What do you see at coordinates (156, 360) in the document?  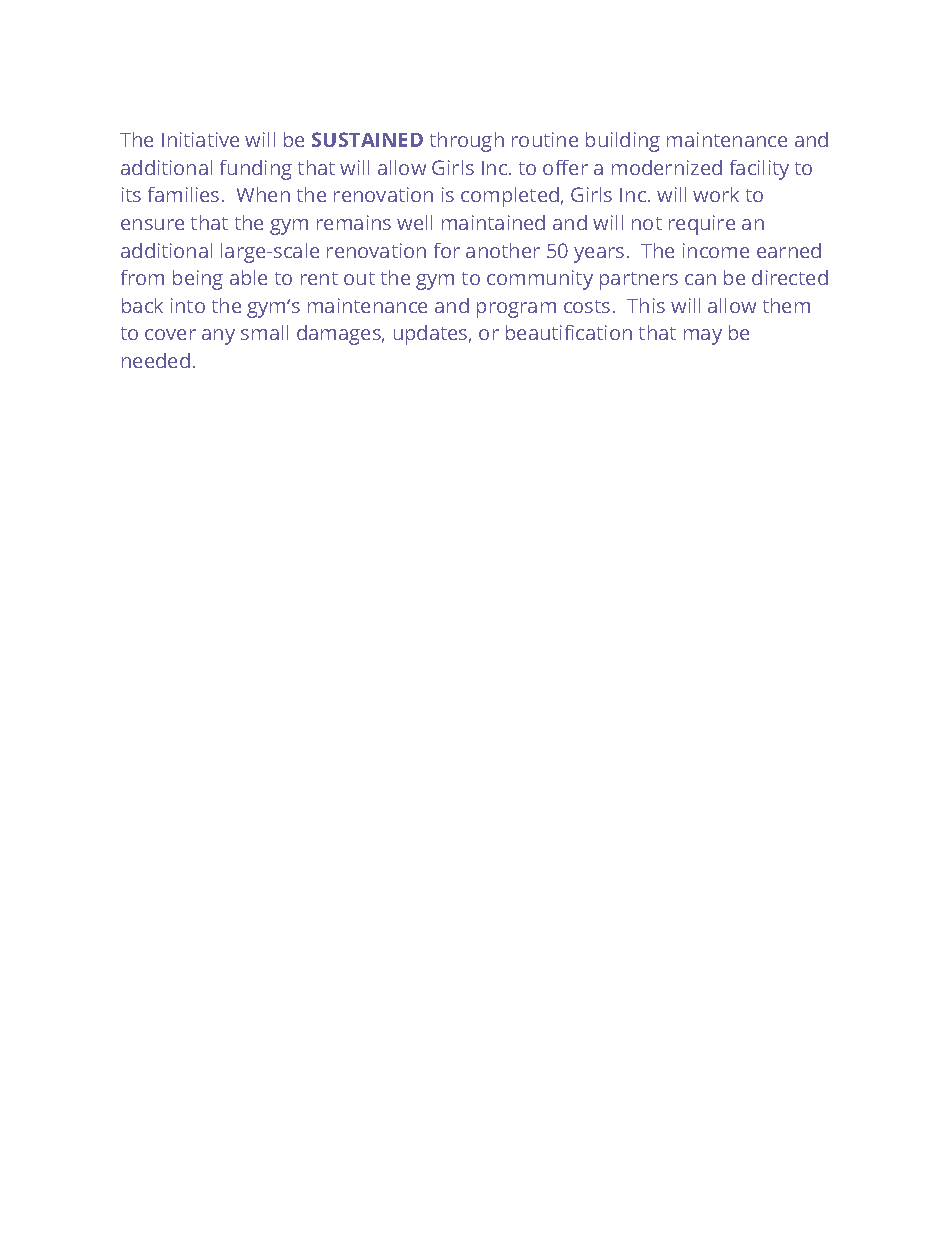 I see `needed` at bounding box center [156, 360].
